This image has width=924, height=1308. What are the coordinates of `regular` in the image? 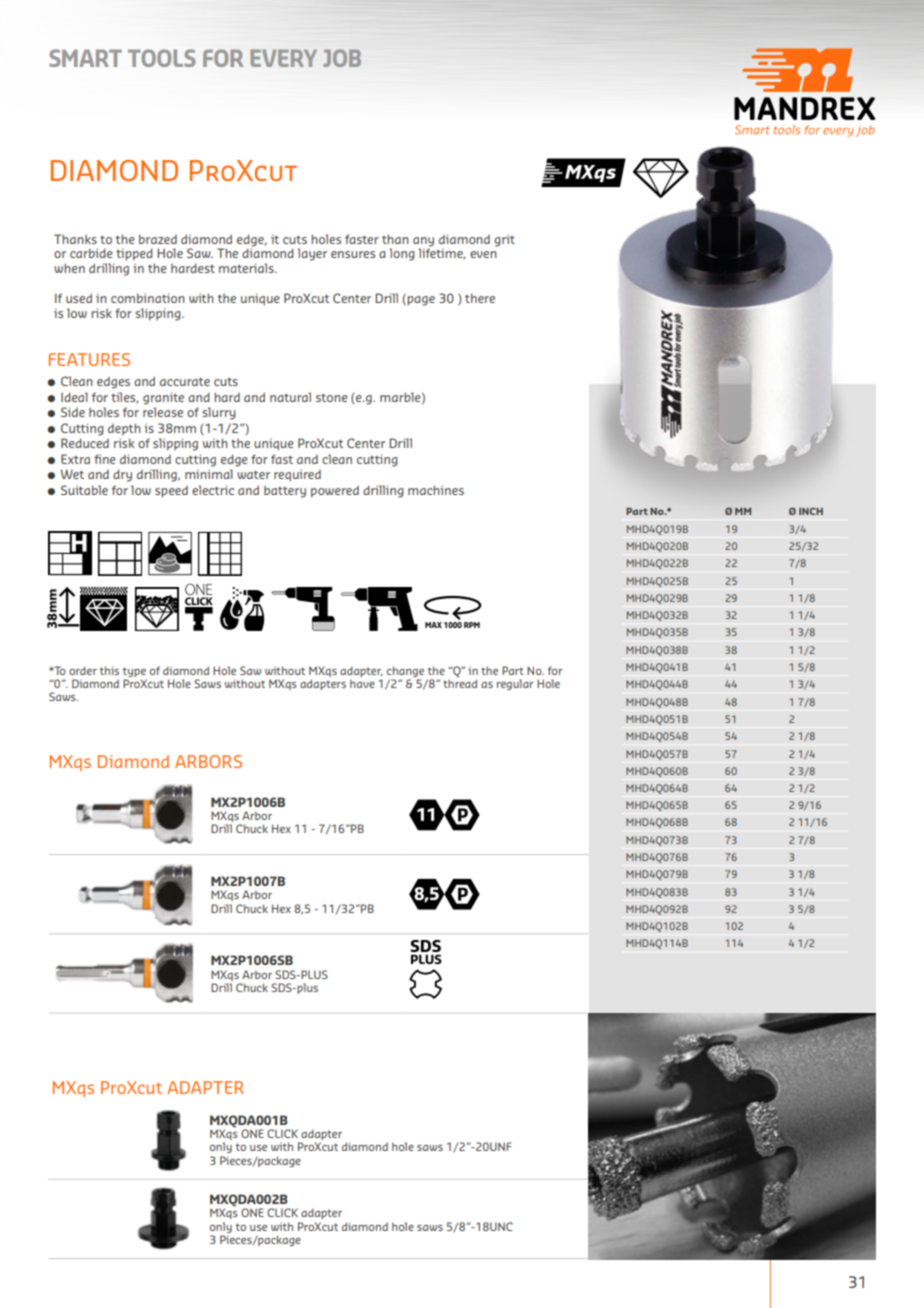 It's located at (515, 684).
